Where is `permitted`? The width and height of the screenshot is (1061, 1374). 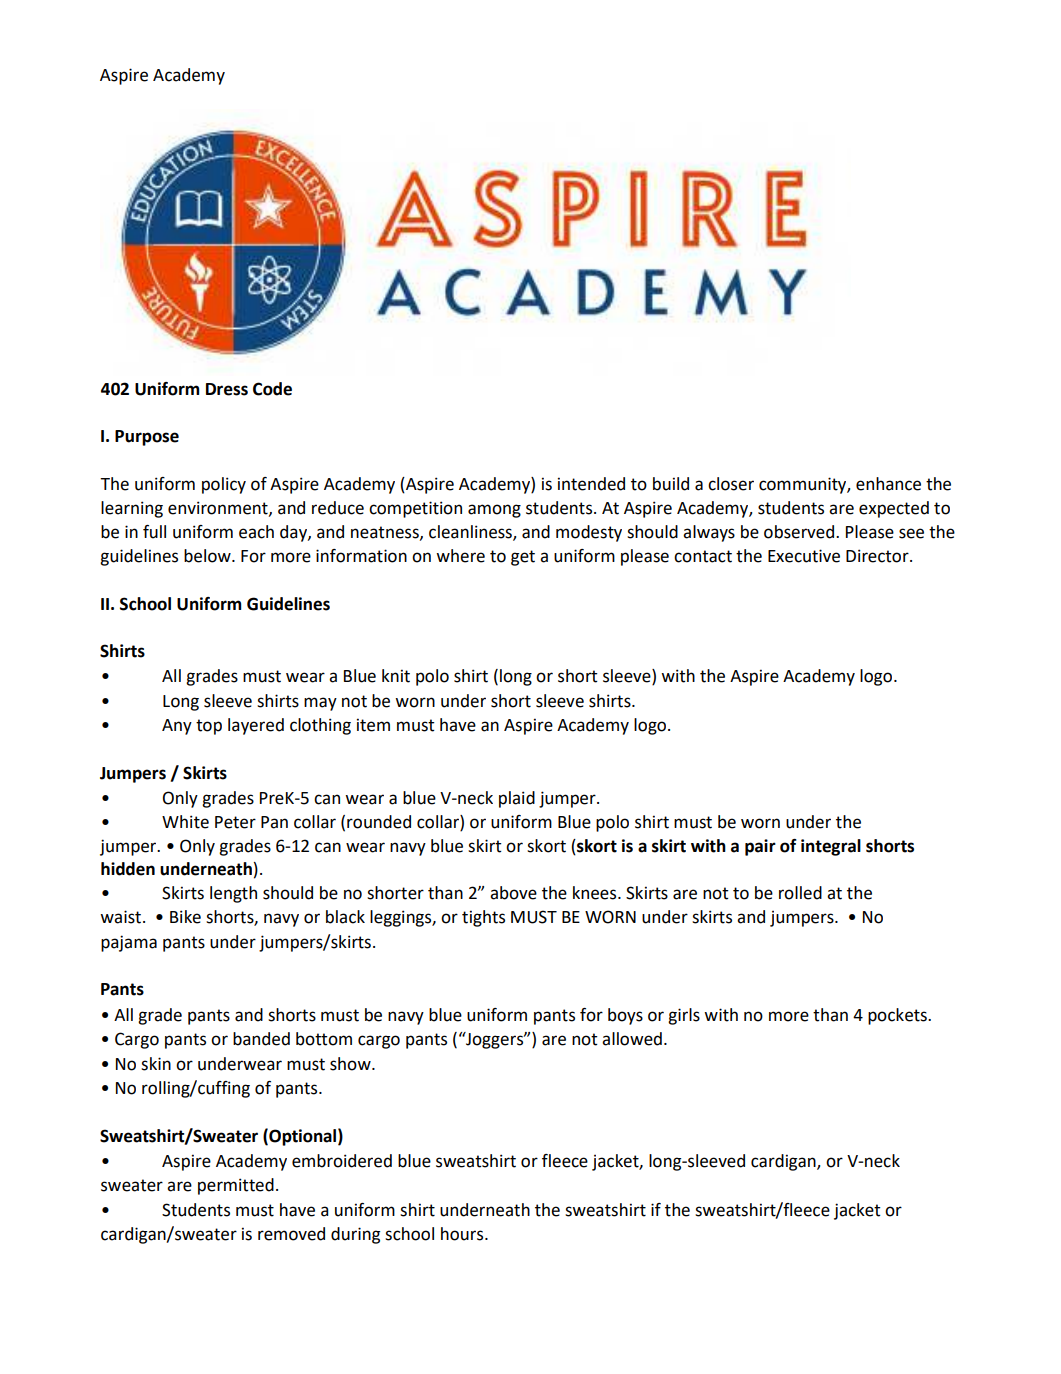 permitted is located at coordinates (236, 1186).
